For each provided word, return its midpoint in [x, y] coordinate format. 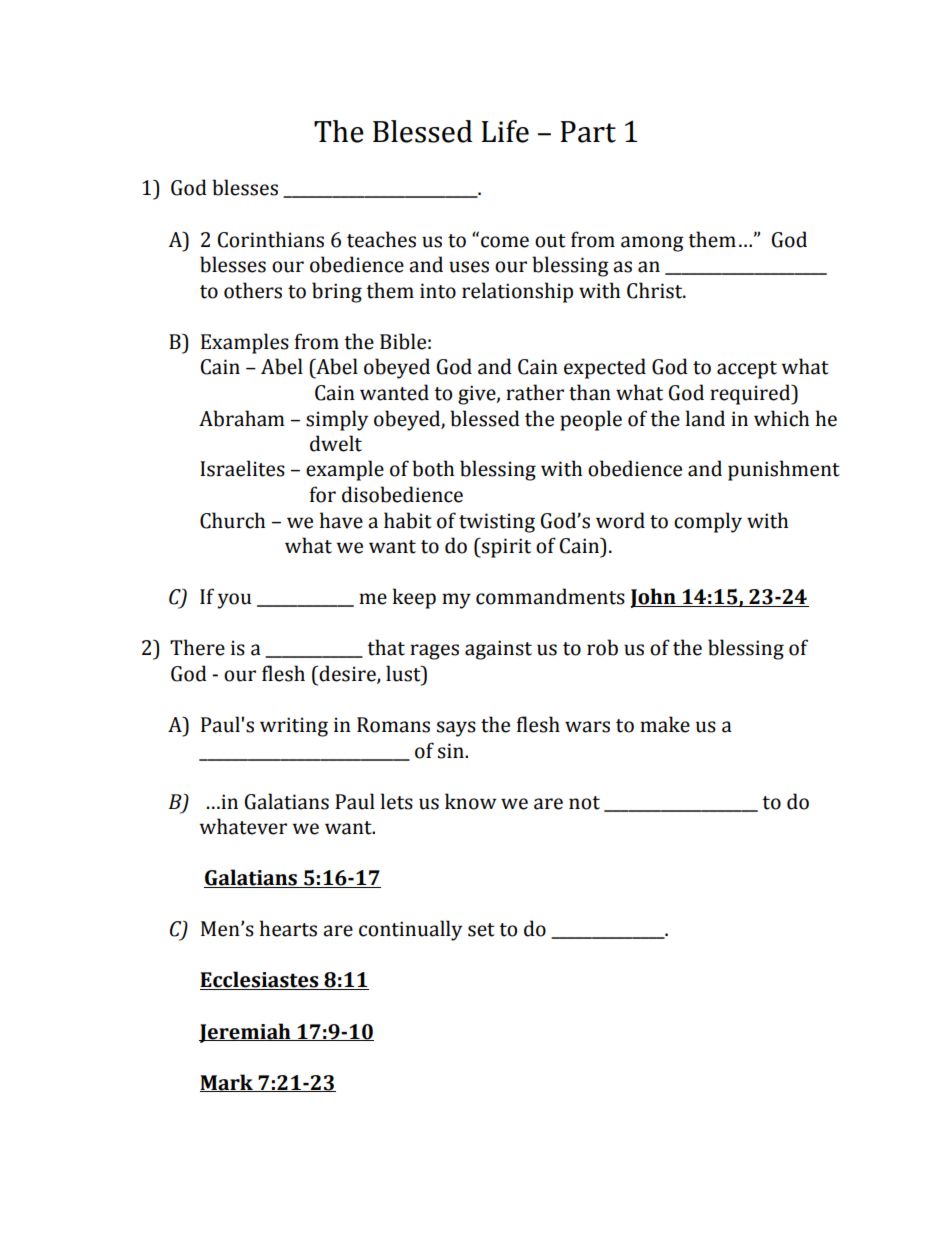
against [498, 650]
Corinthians [271, 239]
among [652, 244]
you [234, 601]
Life [505, 131]
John [654, 598]
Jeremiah [246, 1033]
